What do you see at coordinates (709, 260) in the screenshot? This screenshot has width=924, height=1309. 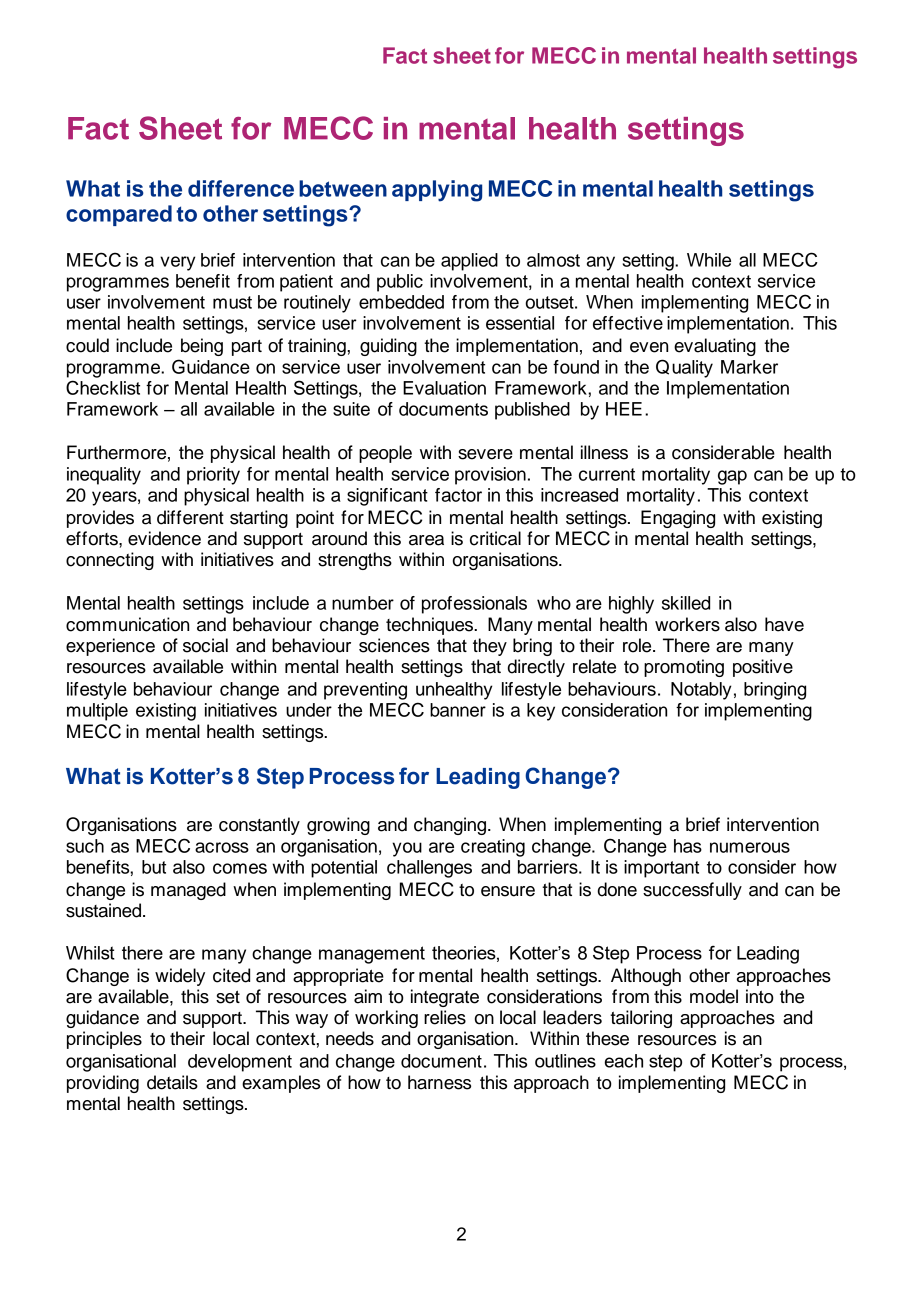 I see `While` at bounding box center [709, 260].
